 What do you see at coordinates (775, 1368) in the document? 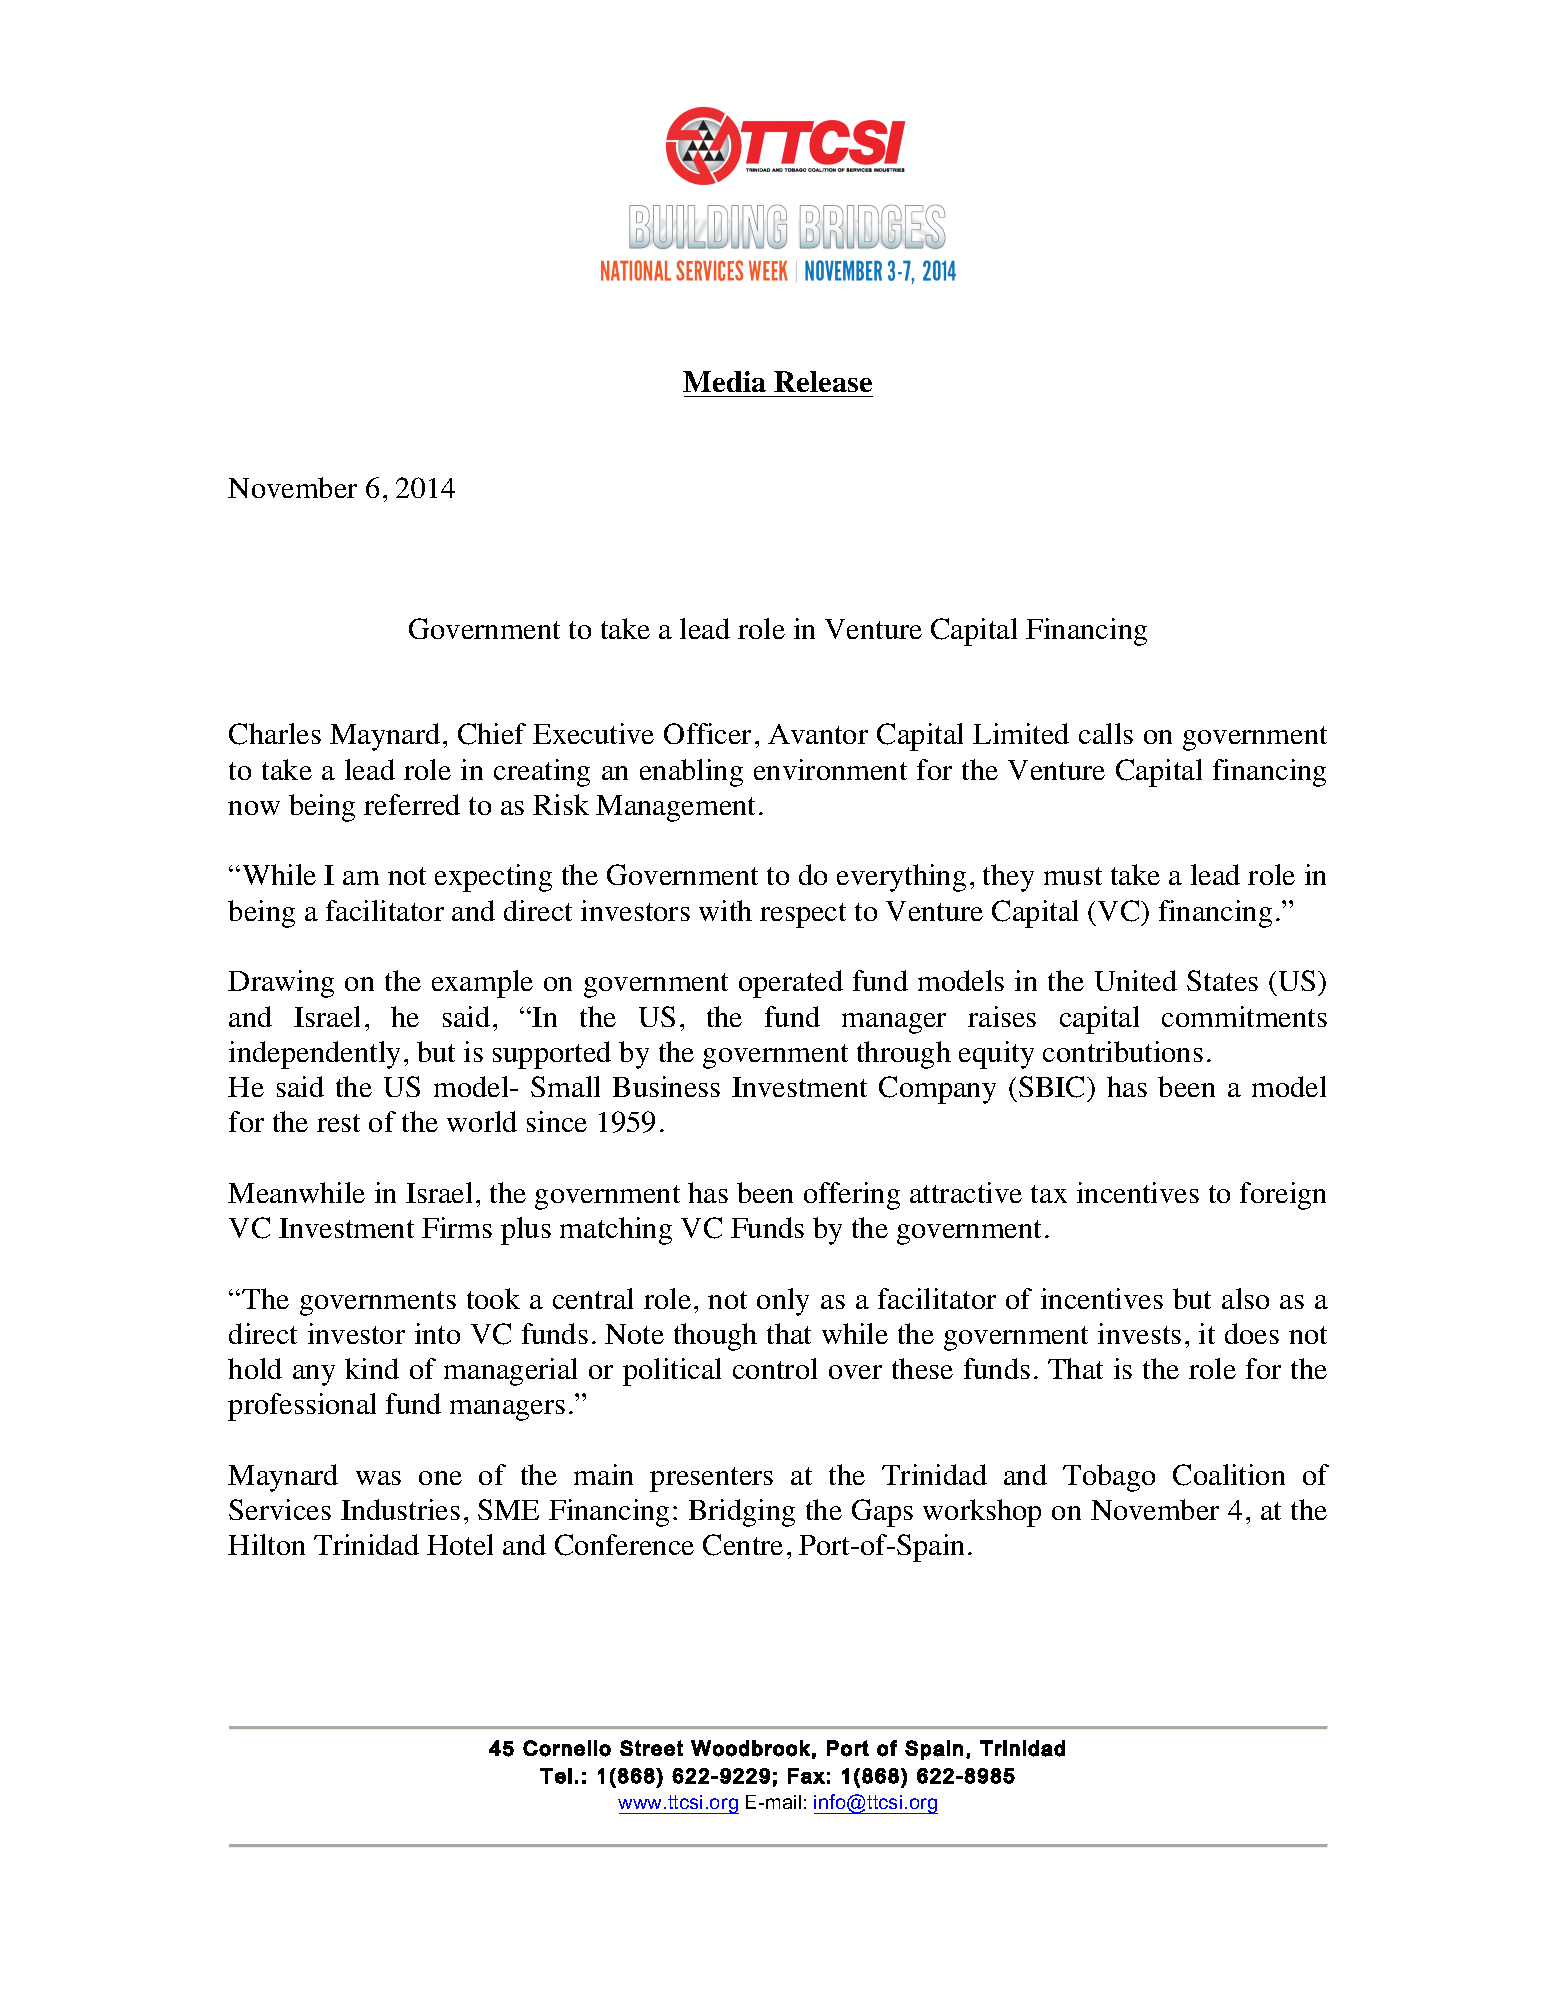
I see `control` at bounding box center [775, 1368].
